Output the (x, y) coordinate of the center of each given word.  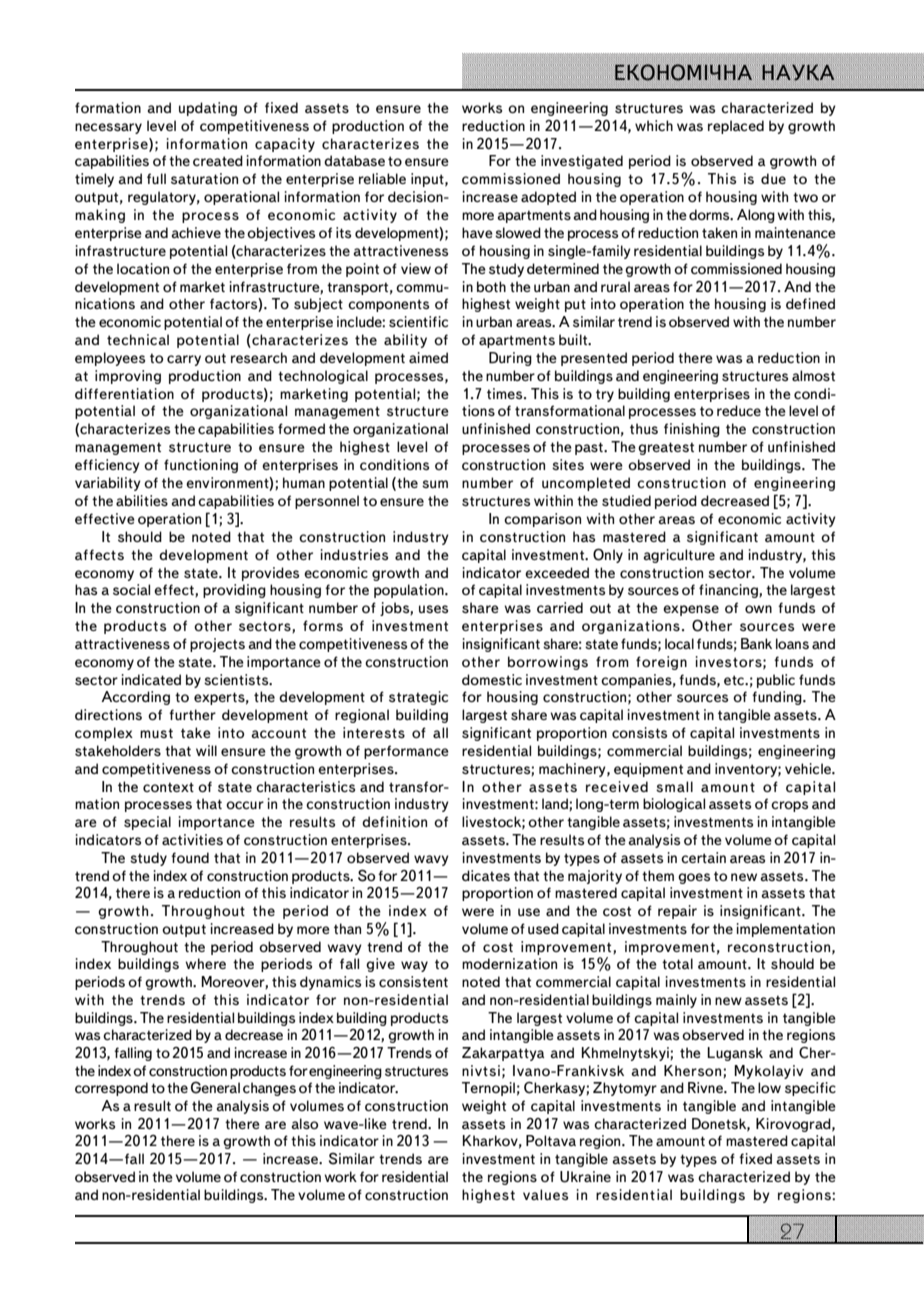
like (375, 1123)
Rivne (707, 1087)
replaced (736, 127)
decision (416, 196)
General (215, 1087)
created (218, 160)
